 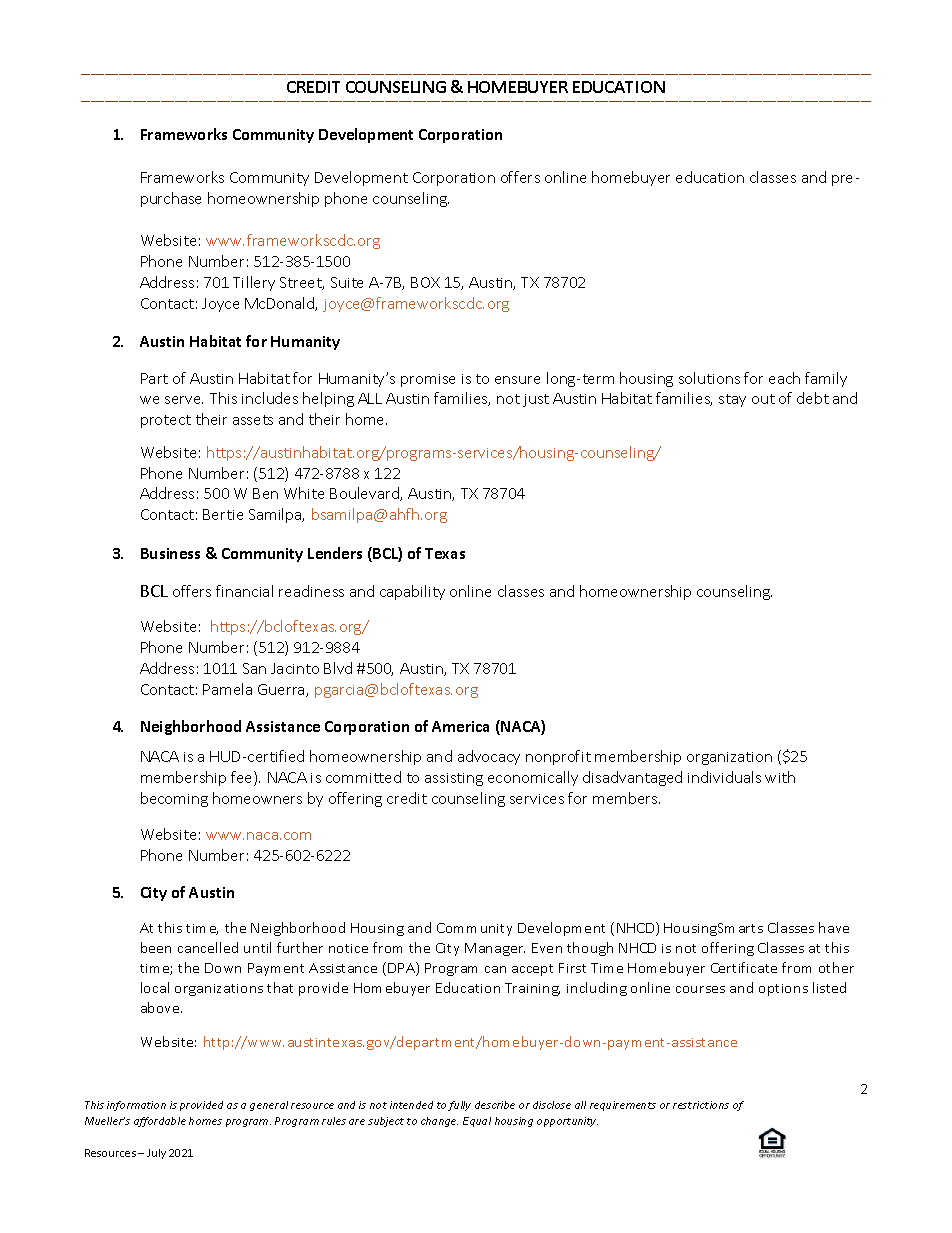 I want to click on assisting, so click(x=454, y=779).
